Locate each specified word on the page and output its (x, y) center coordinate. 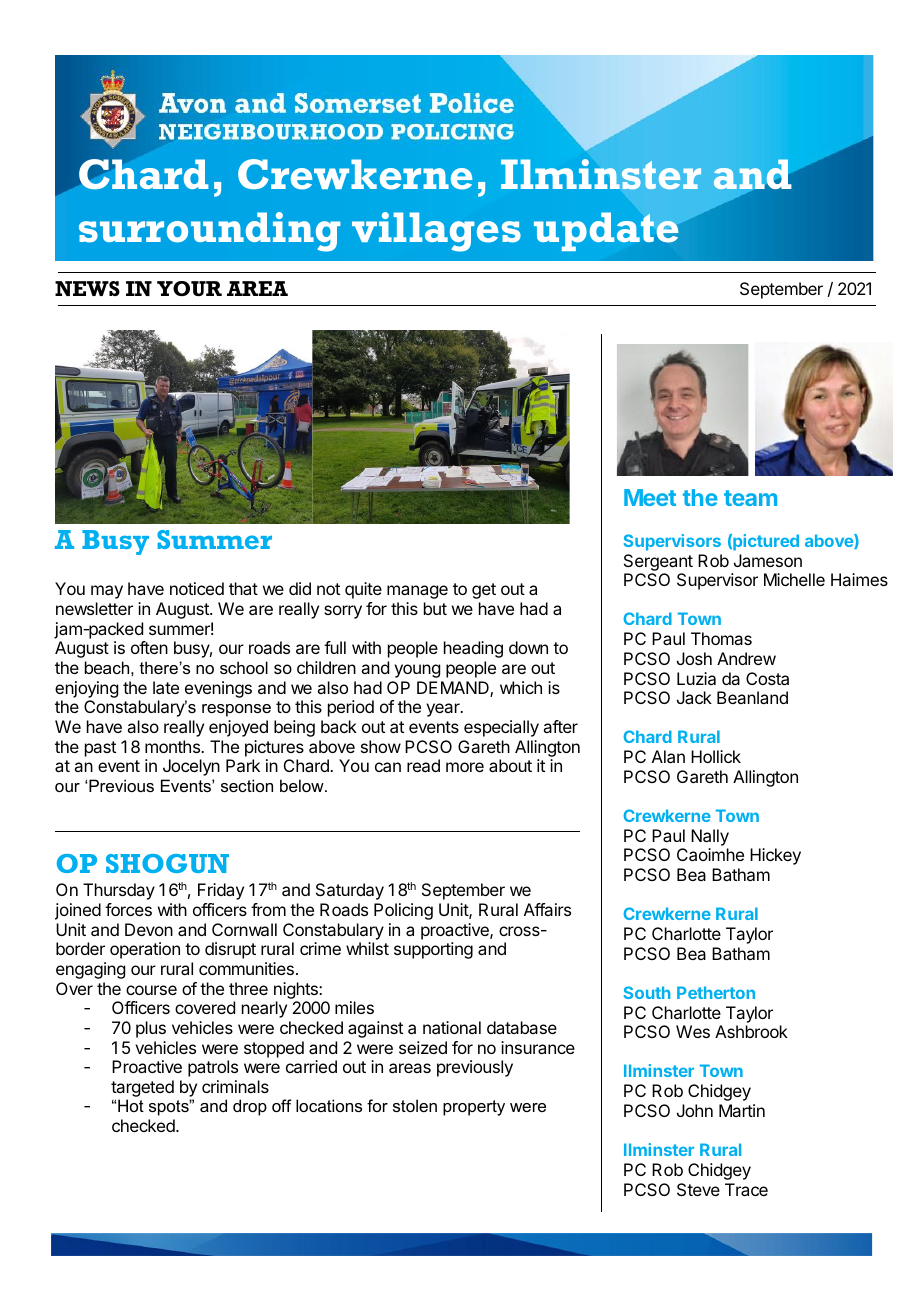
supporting (433, 950)
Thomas (721, 638)
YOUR (189, 288)
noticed (197, 588)
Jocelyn (191, 767)
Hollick (716, 756)
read (423, 765)
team (750, 498)
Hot (131, 1105)
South (647, 992)
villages (436, 232)
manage (417, 592)
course (151, 990)
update (606, 231)
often (149, 647)
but (435, 608)
